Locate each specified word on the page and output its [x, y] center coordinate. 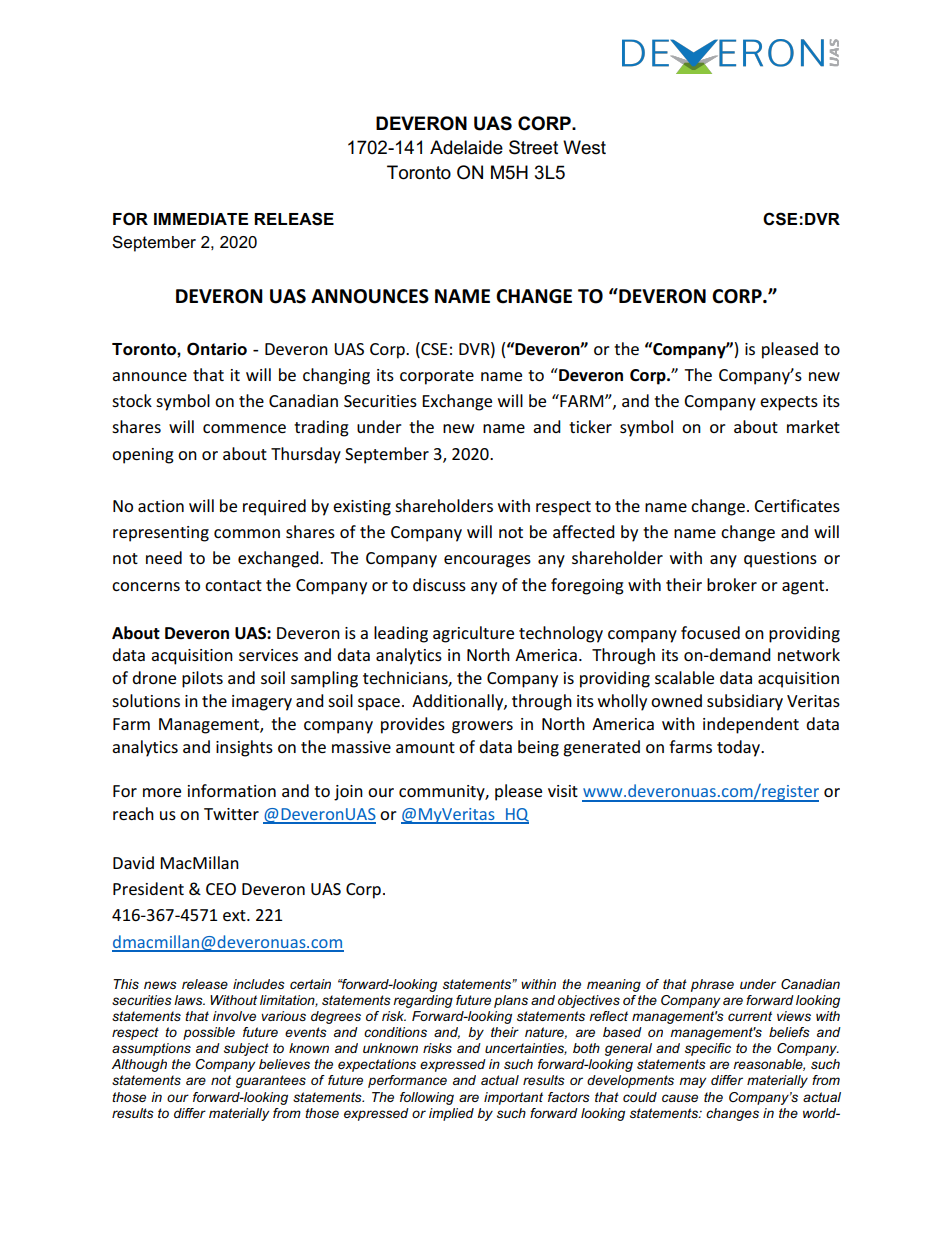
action [161, 506]
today [740, 748]
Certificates [797, 505]
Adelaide [466, 147]
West [584, 147]
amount [425, 747]
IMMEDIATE [201, 219]
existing [362, 508]
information [232, 790]
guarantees [271, 1081]
